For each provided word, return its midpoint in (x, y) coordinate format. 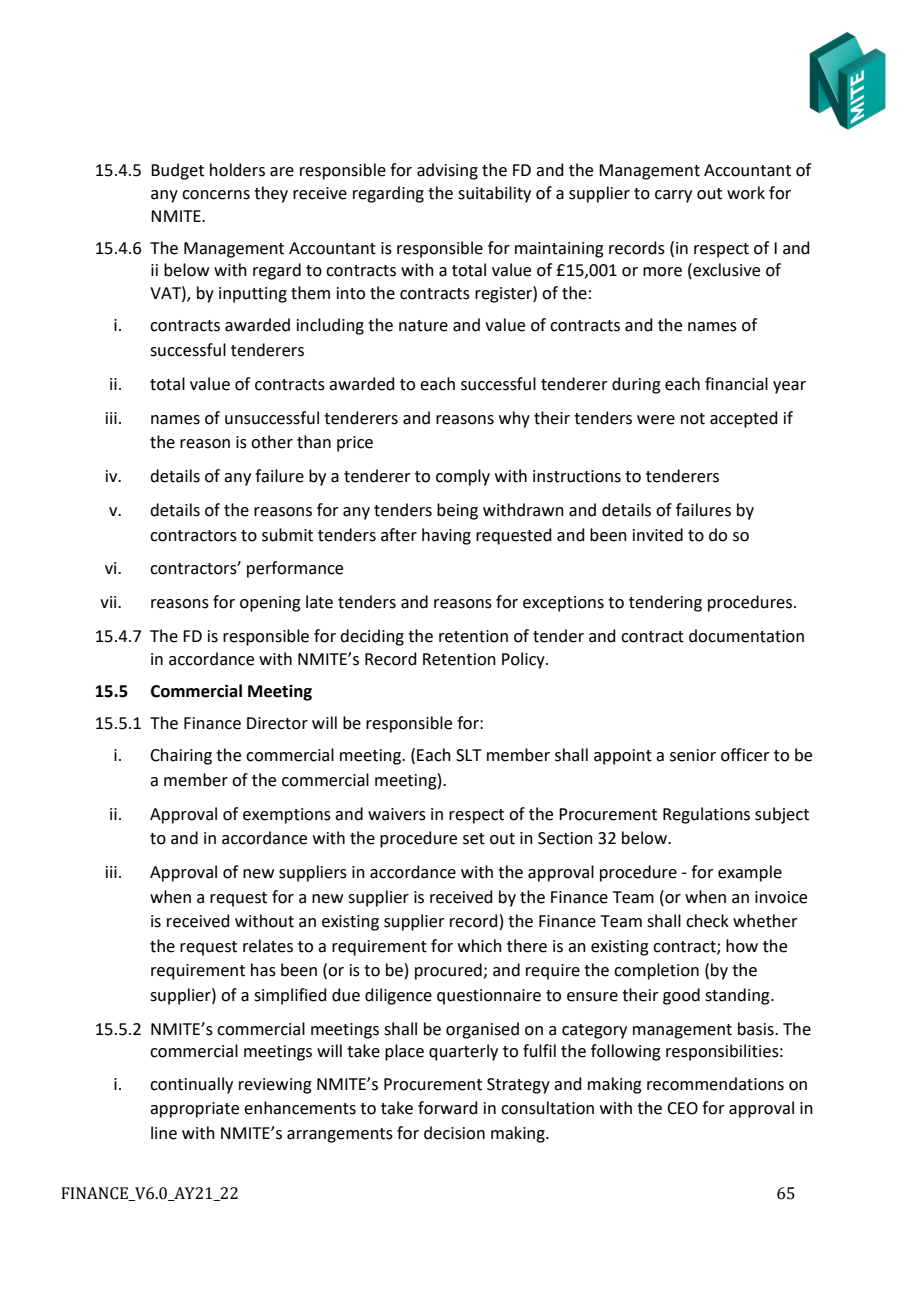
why (514, 419)
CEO (682, 1108)
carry (673, 196)
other (272, 442)
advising (447, 171)
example (750, 873)
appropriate (194, 1110)
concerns (216, 195)
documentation (746, 636)
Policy (524, 660)
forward (448, 1108)
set (474, 839)
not (693, 419)
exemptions (287, 816)
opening (270, 604)
